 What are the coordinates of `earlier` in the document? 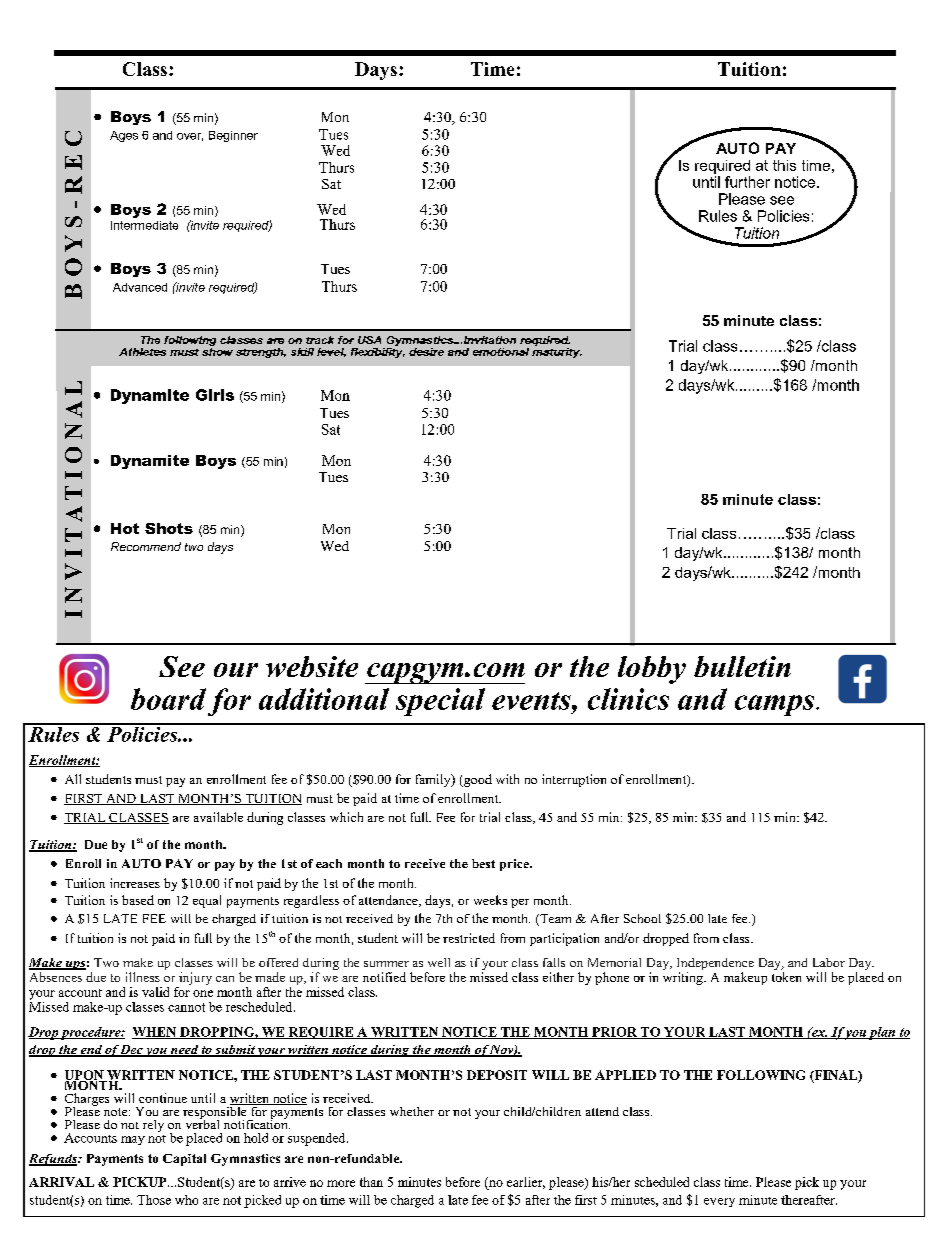 It's located at (526, 1183).
